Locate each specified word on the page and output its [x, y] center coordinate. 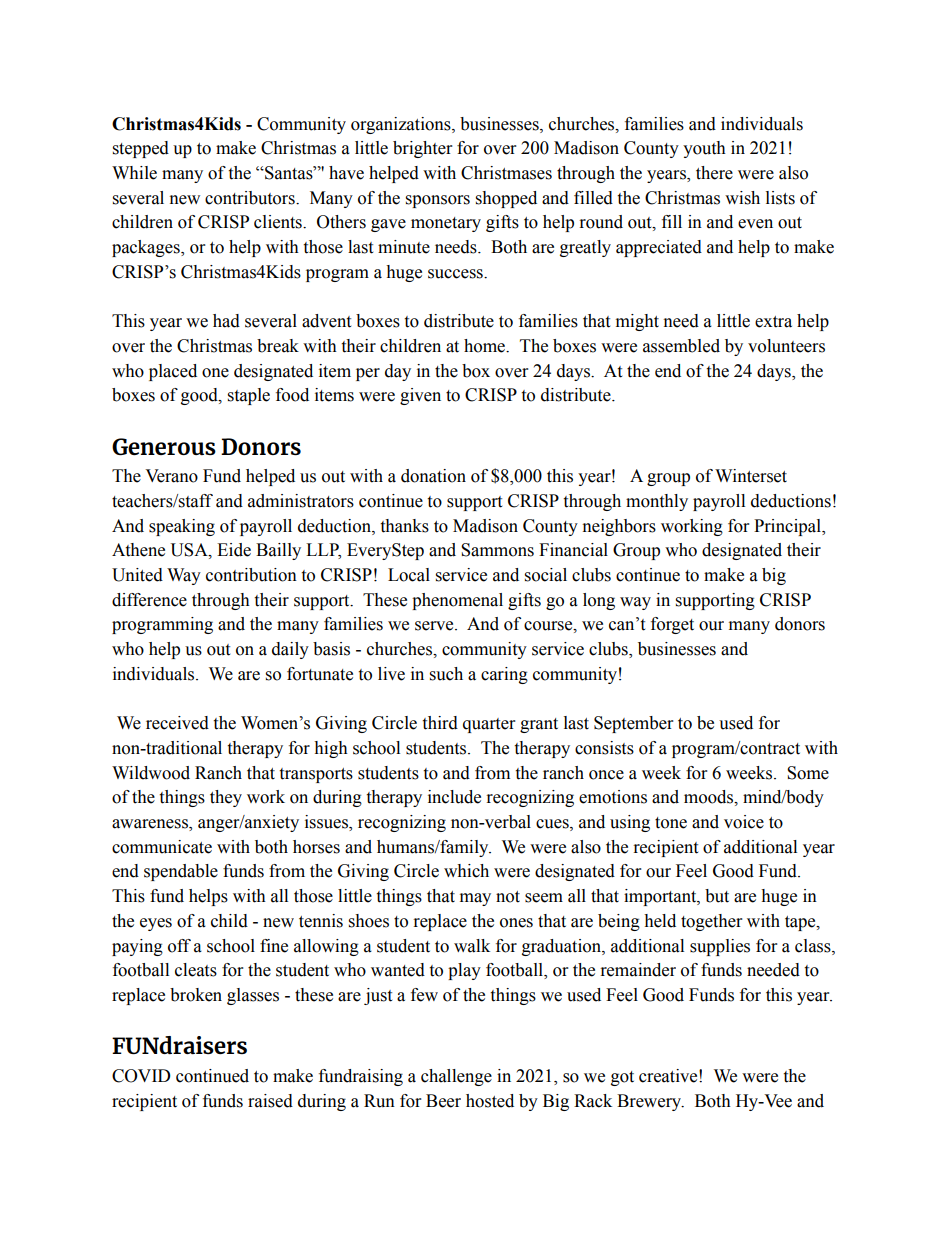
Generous [164, 446]
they [226, 798]
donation [433, 476]
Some [808, 773]
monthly [657, 502]
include [454, 797]
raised [270, 1101]
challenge [456, 1077]
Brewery [650, 1102]
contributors [251, 198]
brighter [422, 149]
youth [704, 149]
